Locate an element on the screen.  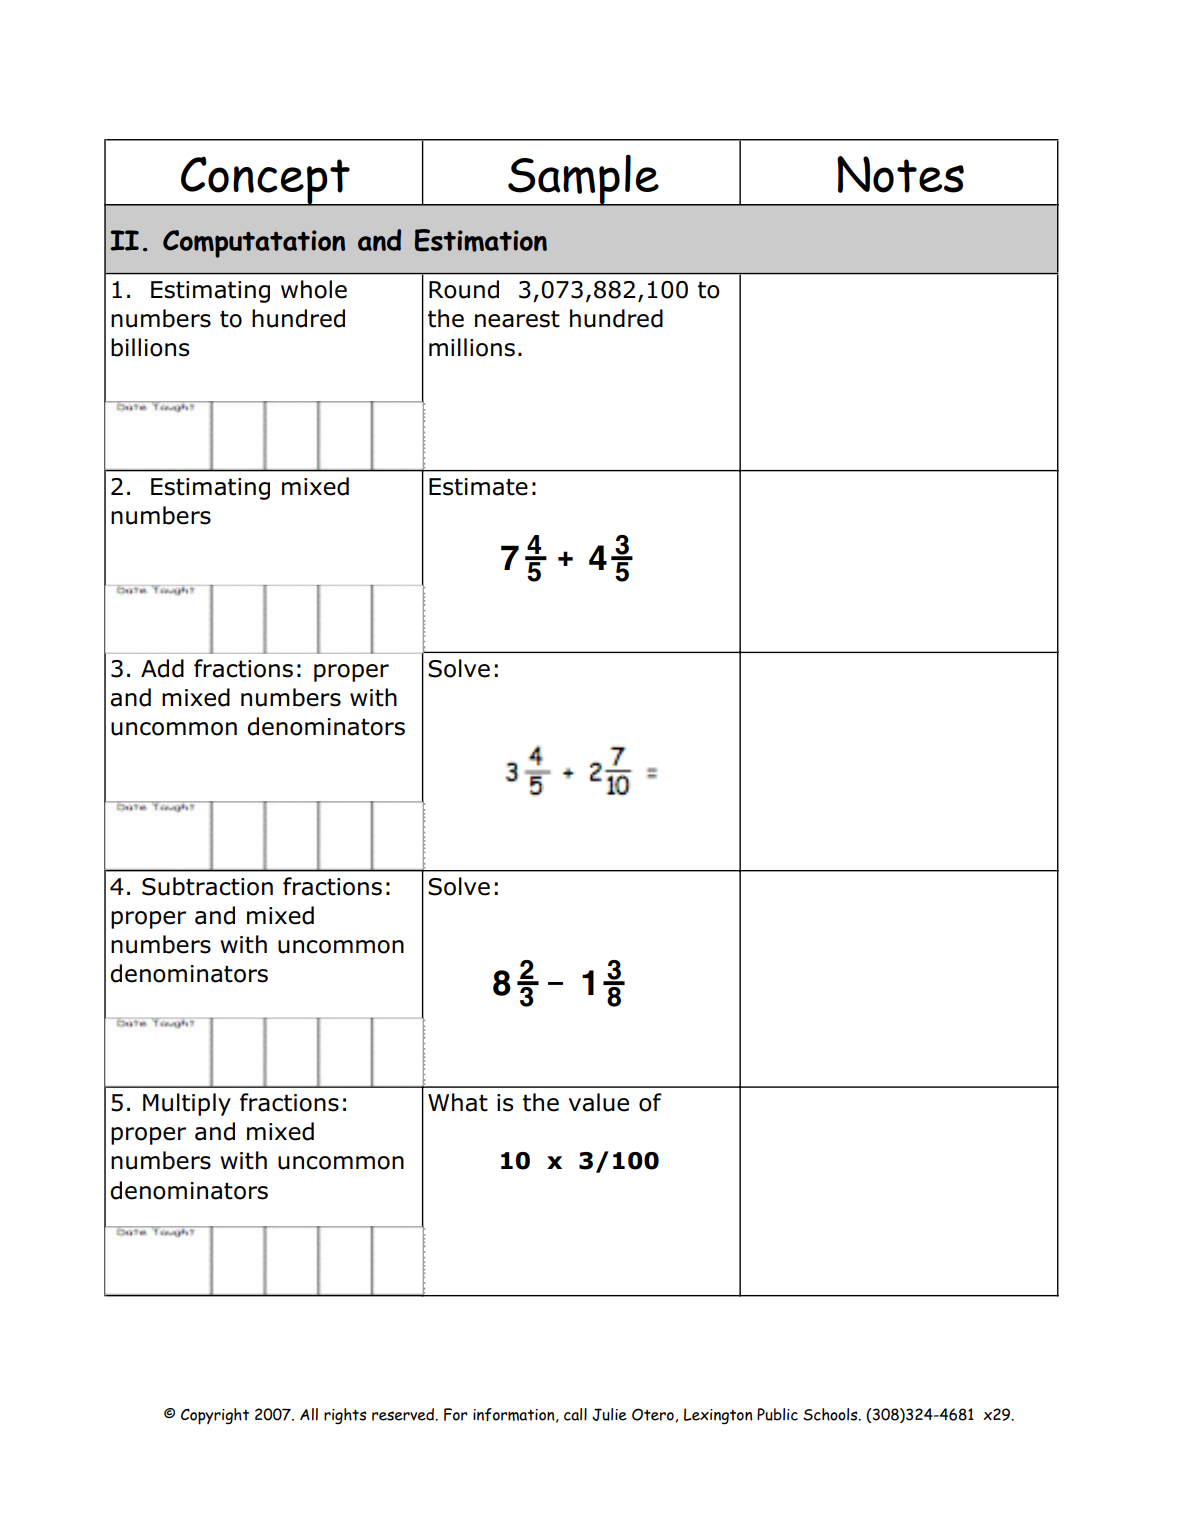
Julie is located at coordinates (609, 1414).
